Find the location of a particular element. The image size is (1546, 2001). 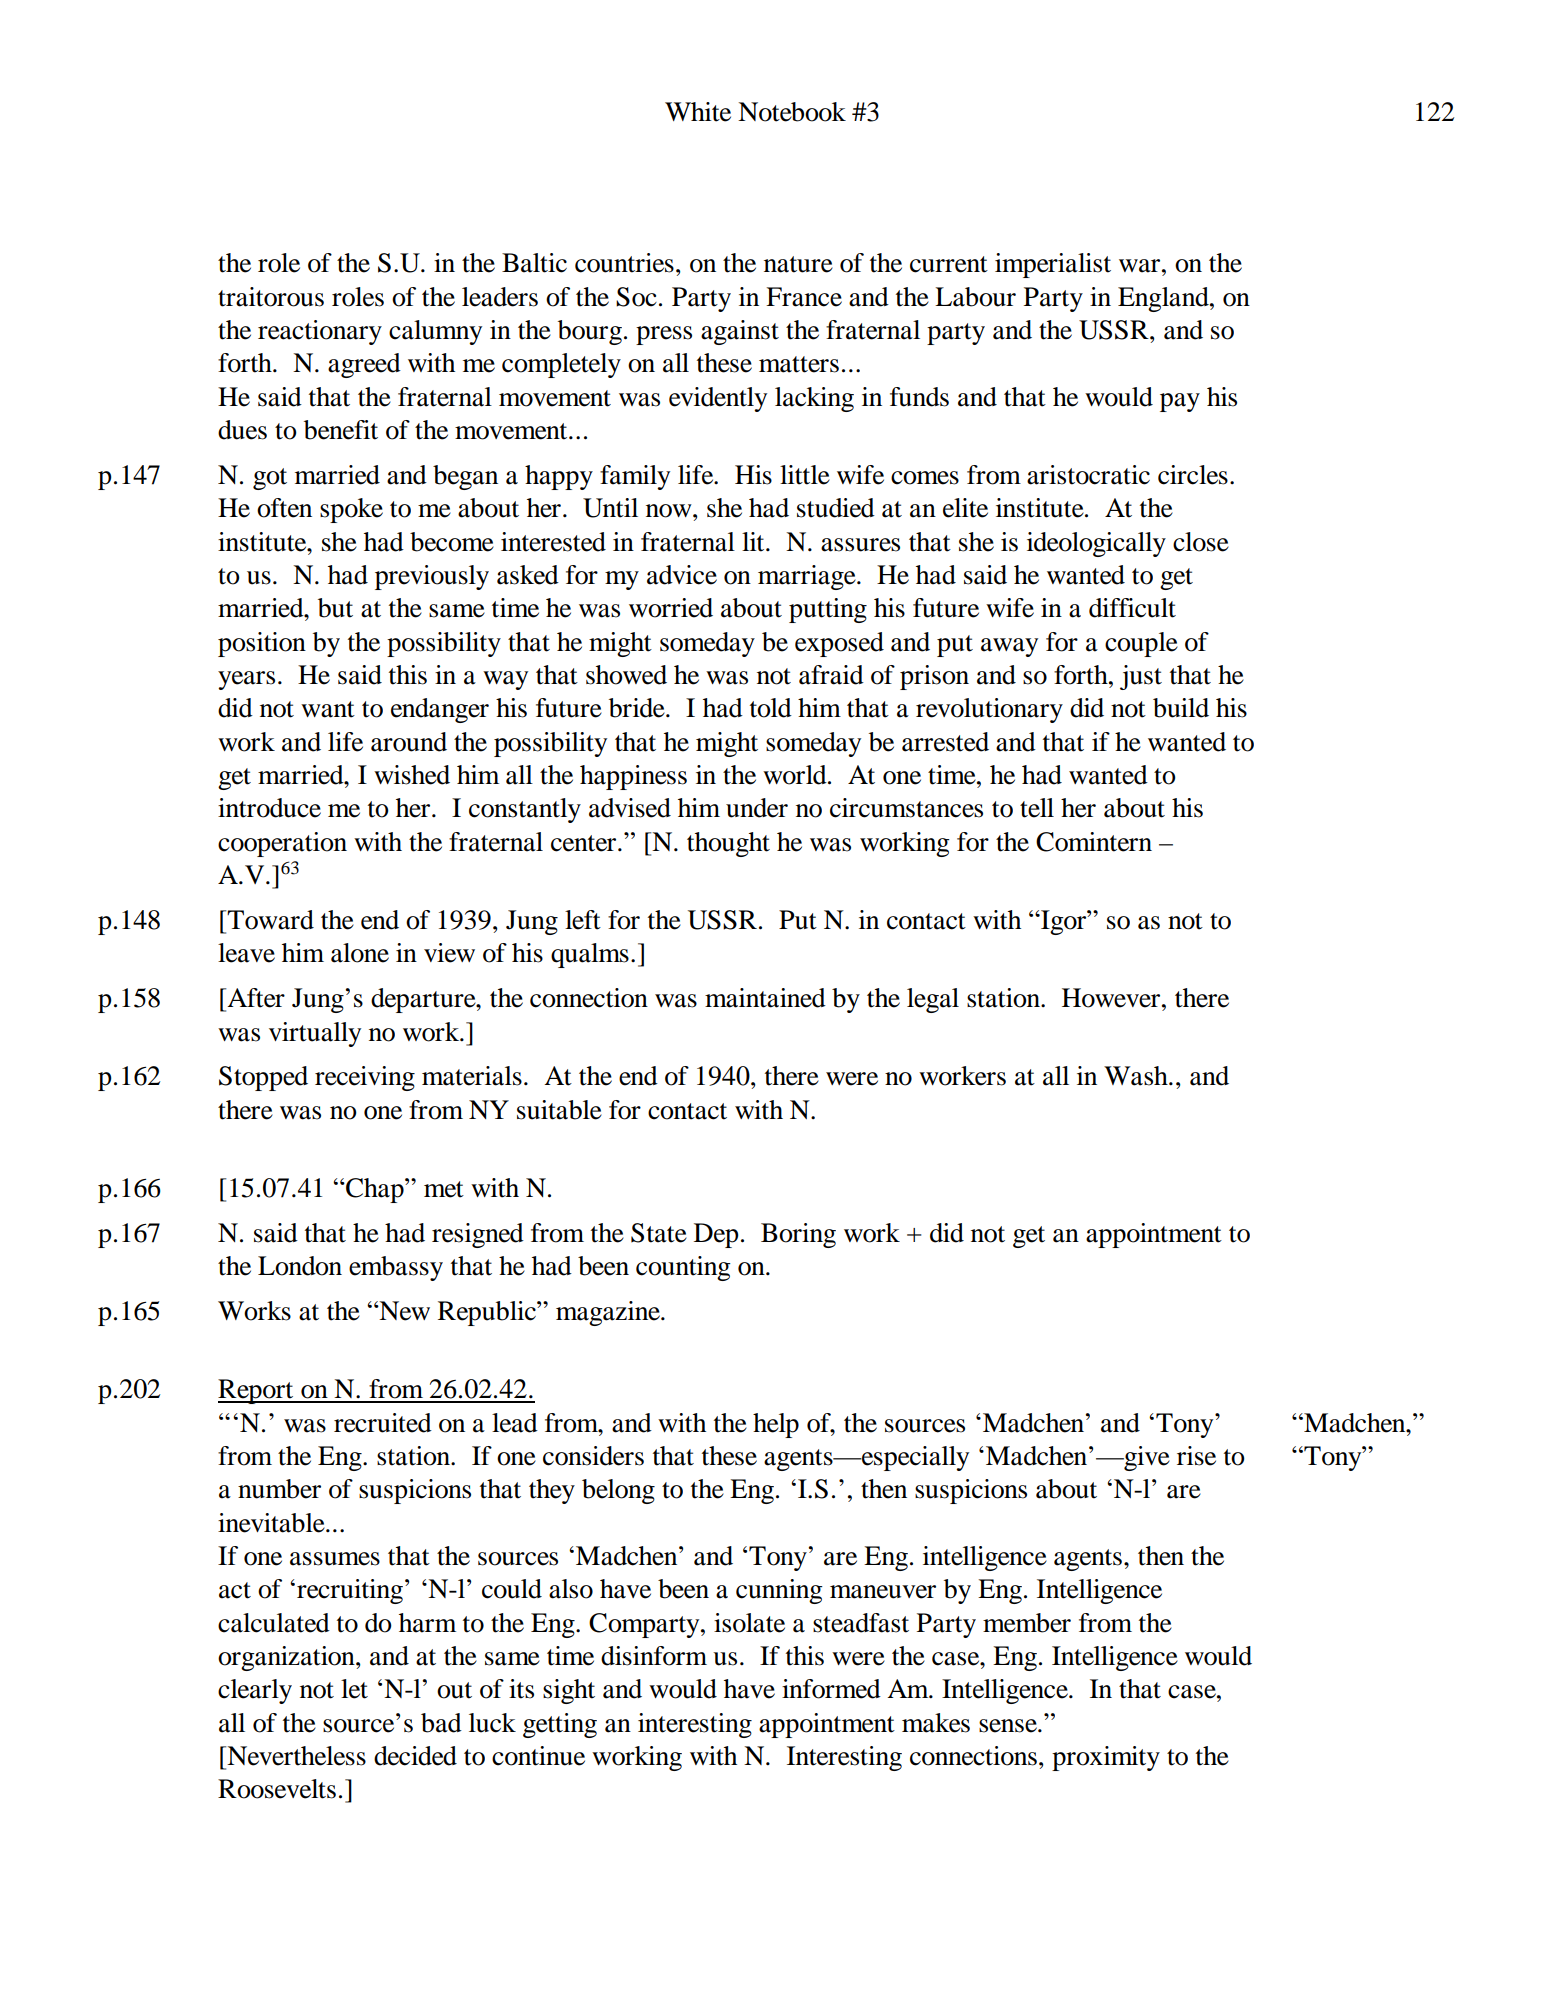

White is located at coordinates (698, 112).
